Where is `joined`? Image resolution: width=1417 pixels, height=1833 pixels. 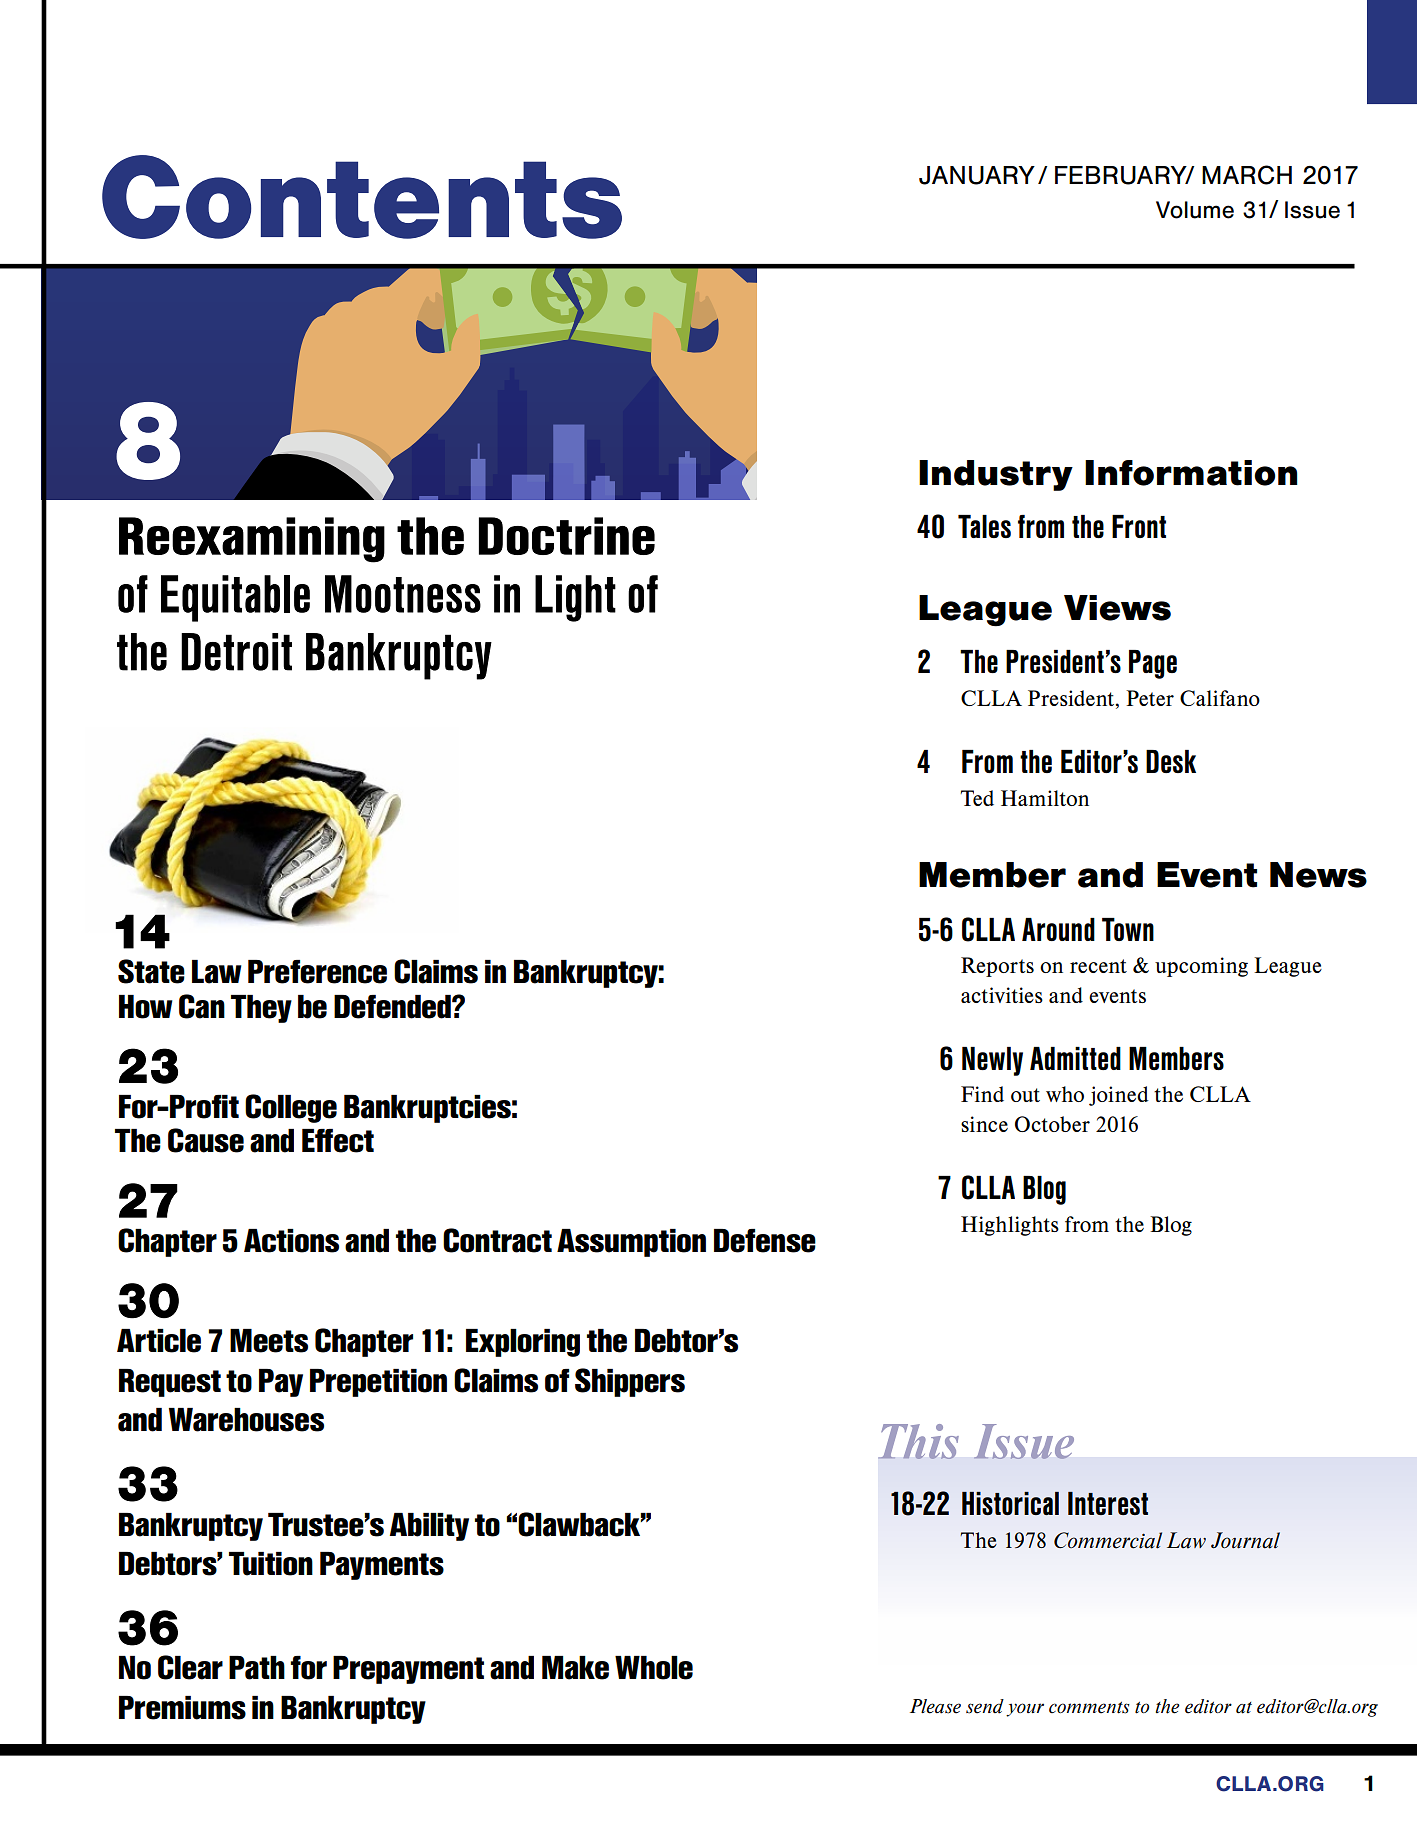
joined is located at coordinates (1119, 1096).
